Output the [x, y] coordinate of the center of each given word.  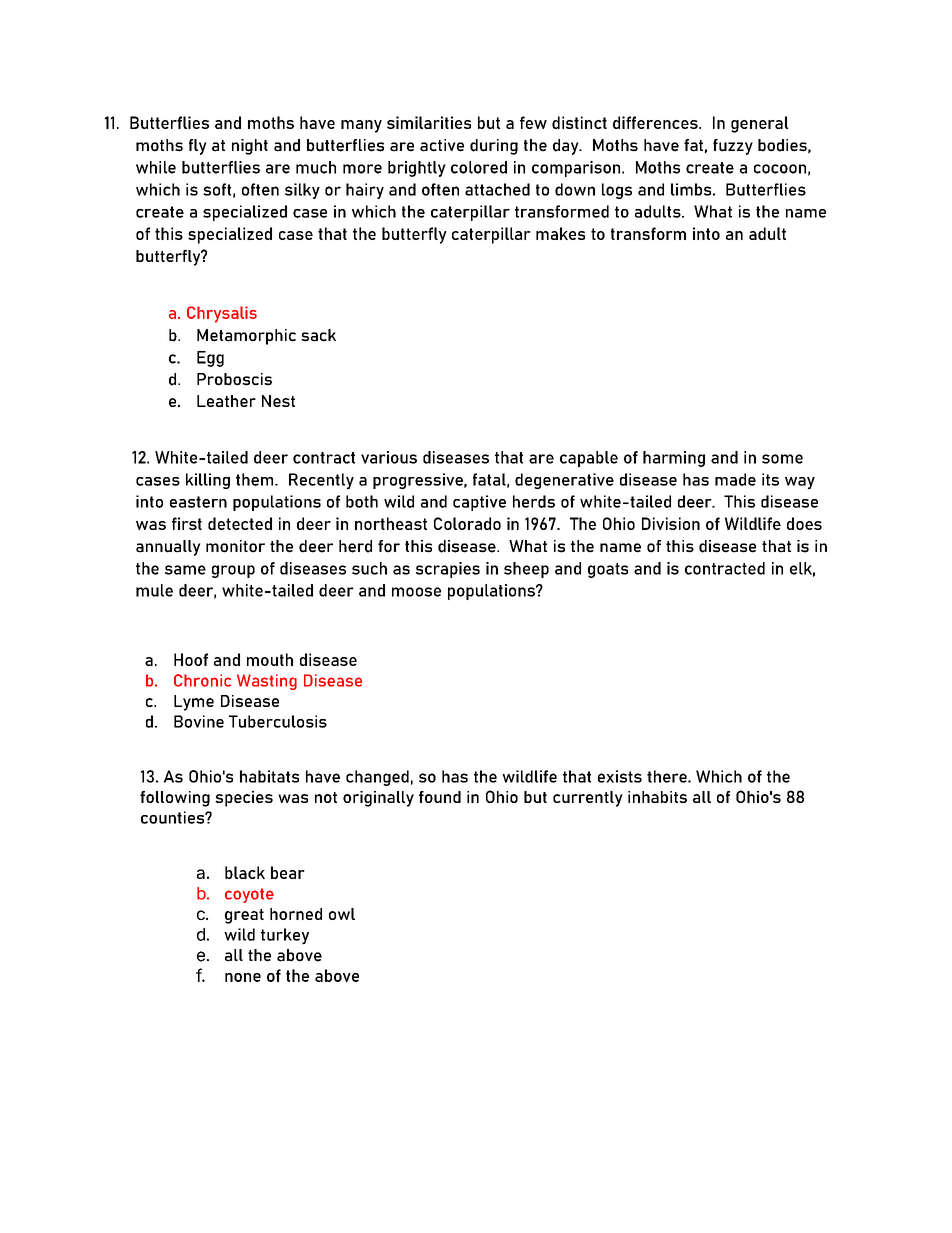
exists [620, 776]
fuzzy [733, 147]
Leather [226, 401]
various [389, 457]
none [243, 977]
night [250, 147]
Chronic [202, 680]
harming [674, 459]
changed [377, 778]
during [494, 147]
